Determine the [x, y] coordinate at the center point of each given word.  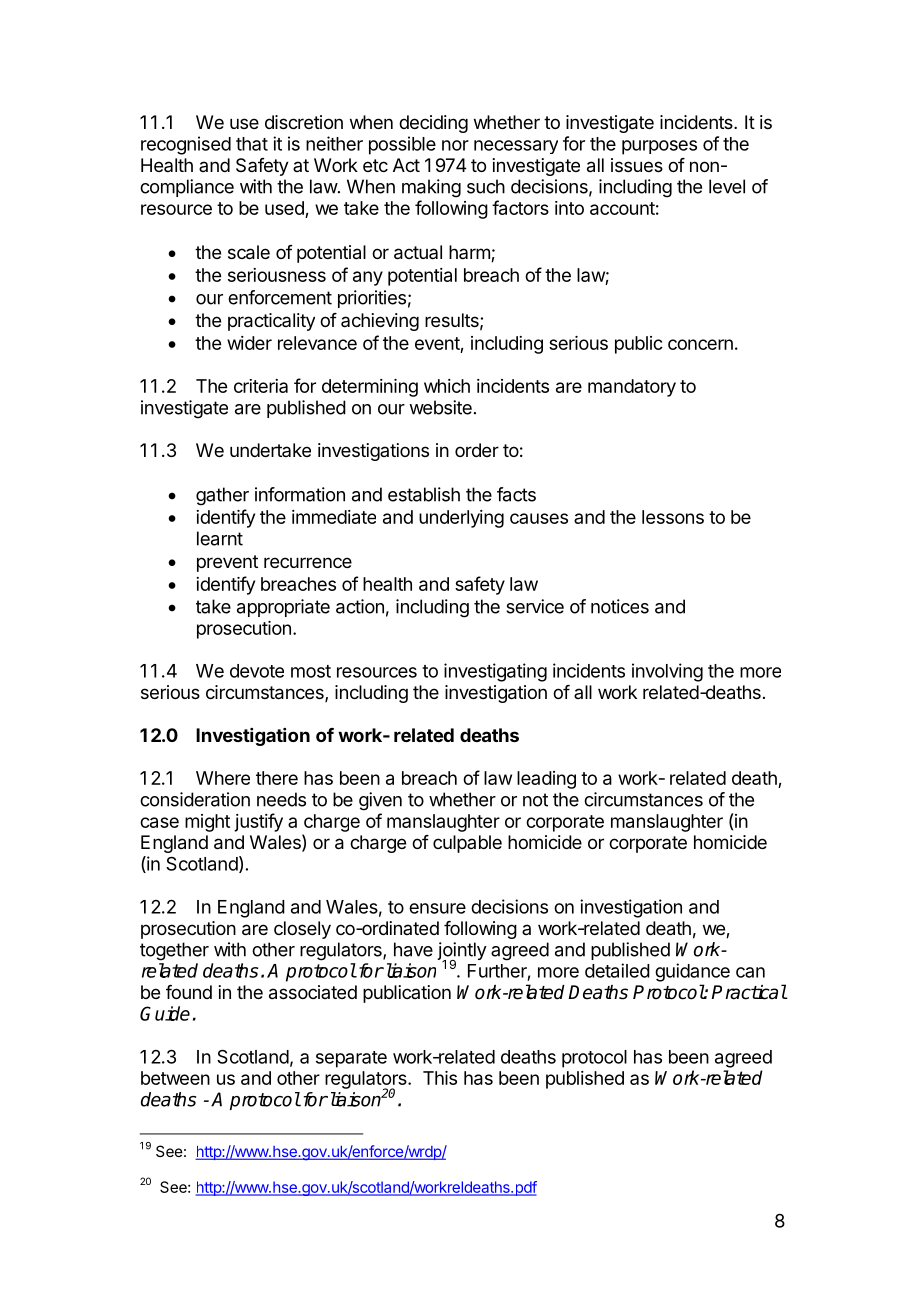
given [380, 801]
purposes [659, 147]
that [252, 144]
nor [455, 145]
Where [223, 778]
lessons [673, 517]
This [440, 1078]
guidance [692, 972]
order [477, 450]
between [175, 1078]
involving [667, 672]
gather [222, 496]
